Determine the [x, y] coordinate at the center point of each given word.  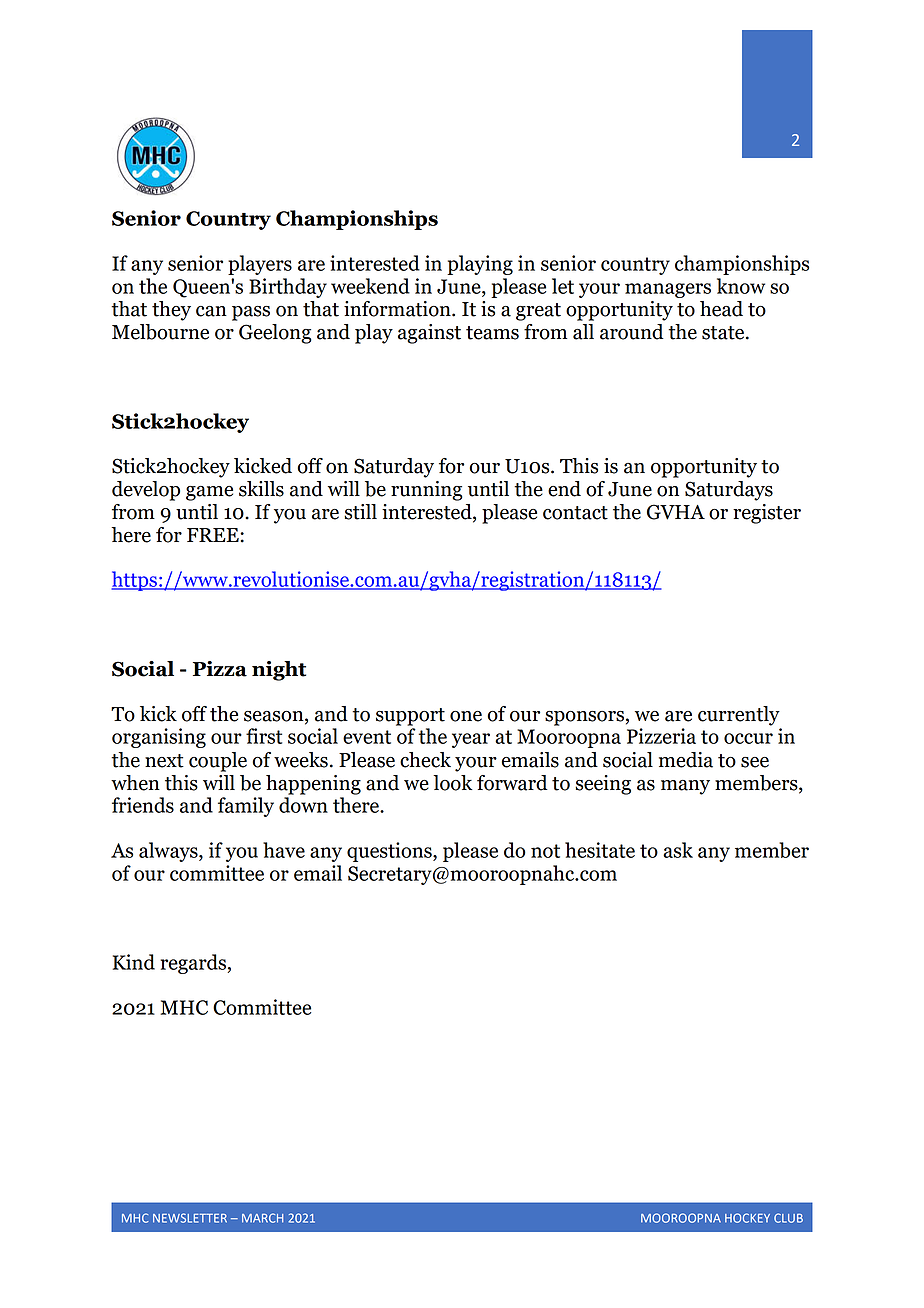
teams [492, 333]
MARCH [262, 1218]
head [721, 309]
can [211, 311]
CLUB [788, 1218]
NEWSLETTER [190, 1218]
